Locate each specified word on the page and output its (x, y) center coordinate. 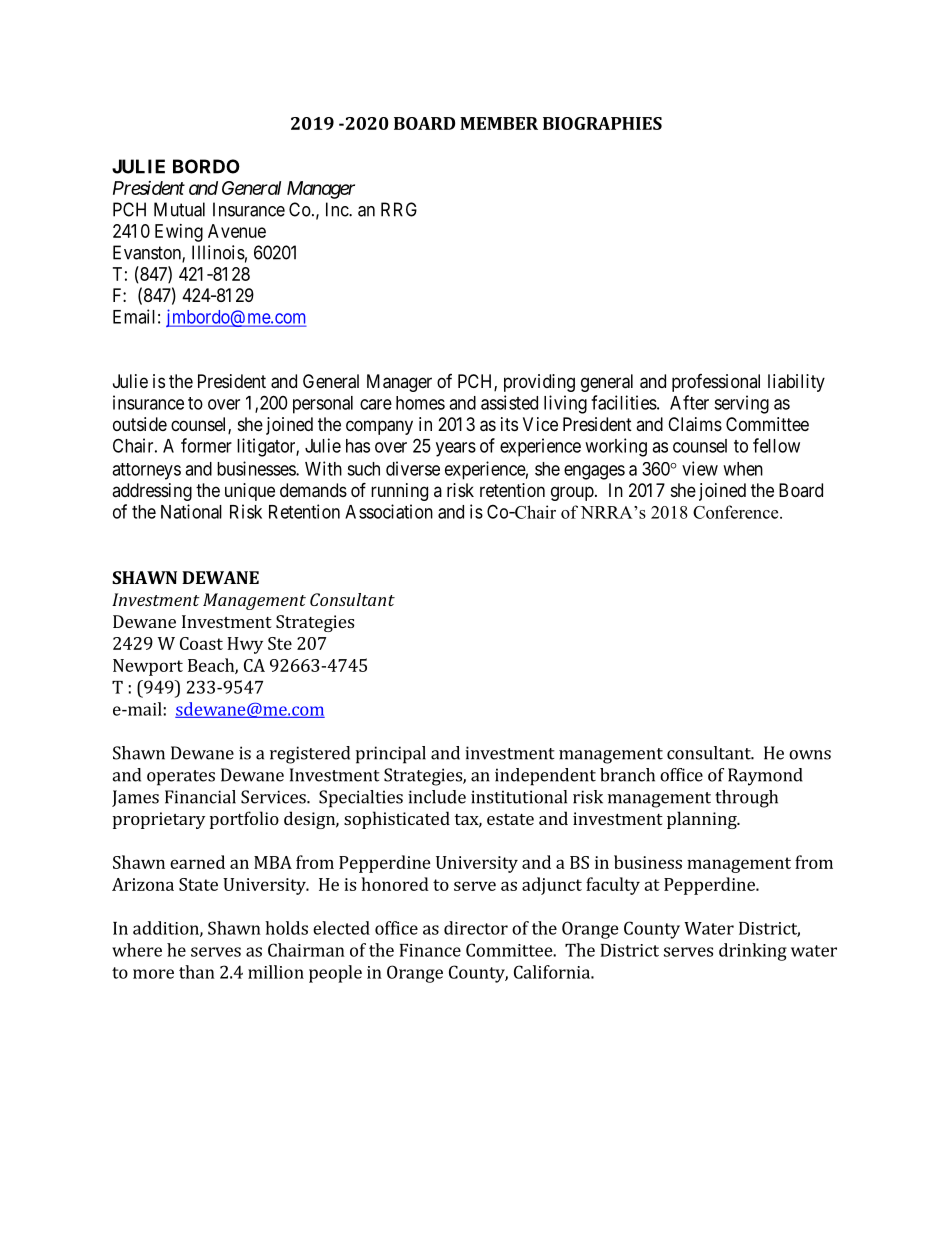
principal (391, 755)
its (509, 424)
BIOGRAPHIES (602, 123)
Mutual (179, 209)
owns (810, 755)
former (206, 445)
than (197, 972)
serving (741, 404)
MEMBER (499, 123)
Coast (201, 643)
